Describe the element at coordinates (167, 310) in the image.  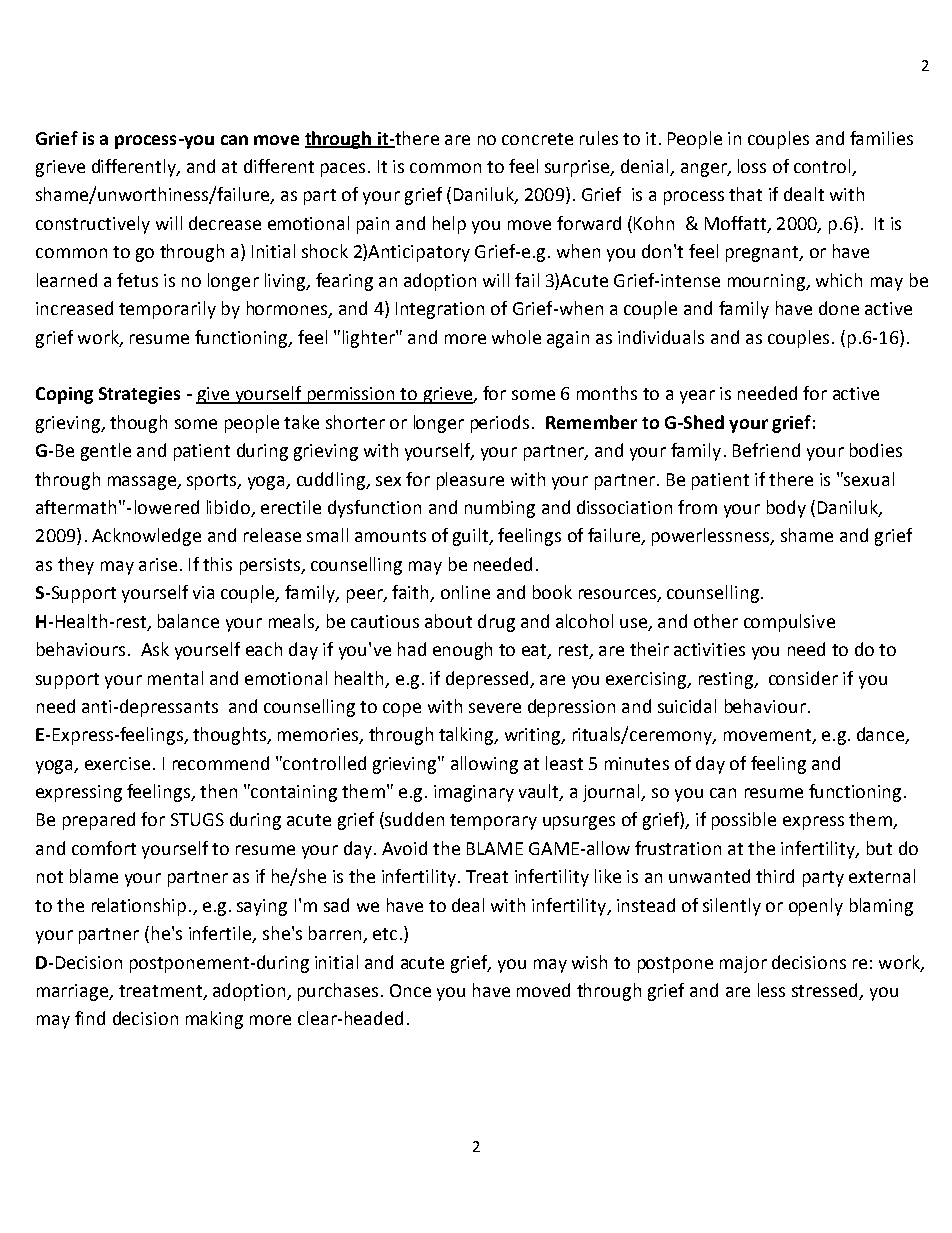
I see `temporarily` at that location.
